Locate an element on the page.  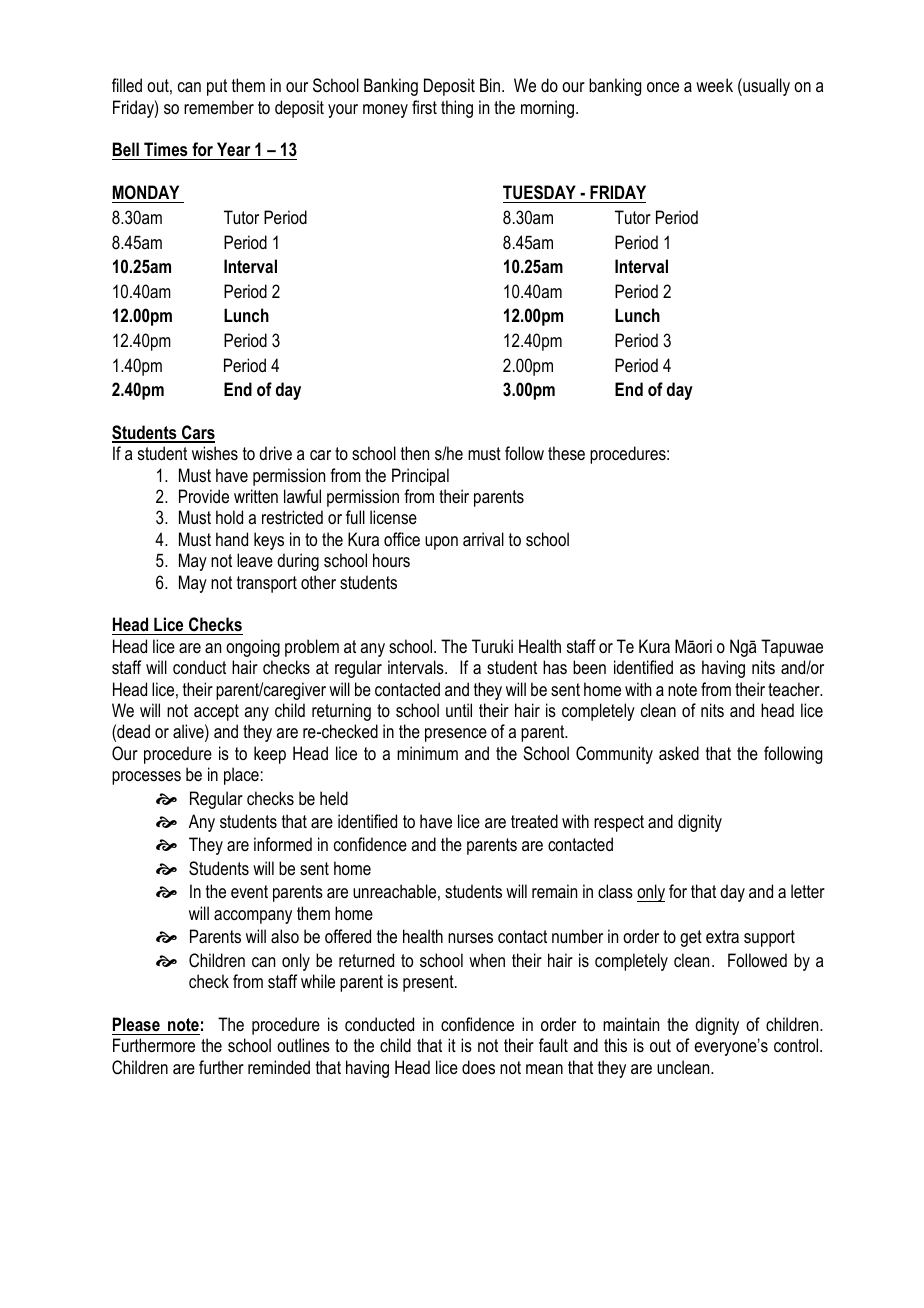
place is located at coordinates (241, 776).
